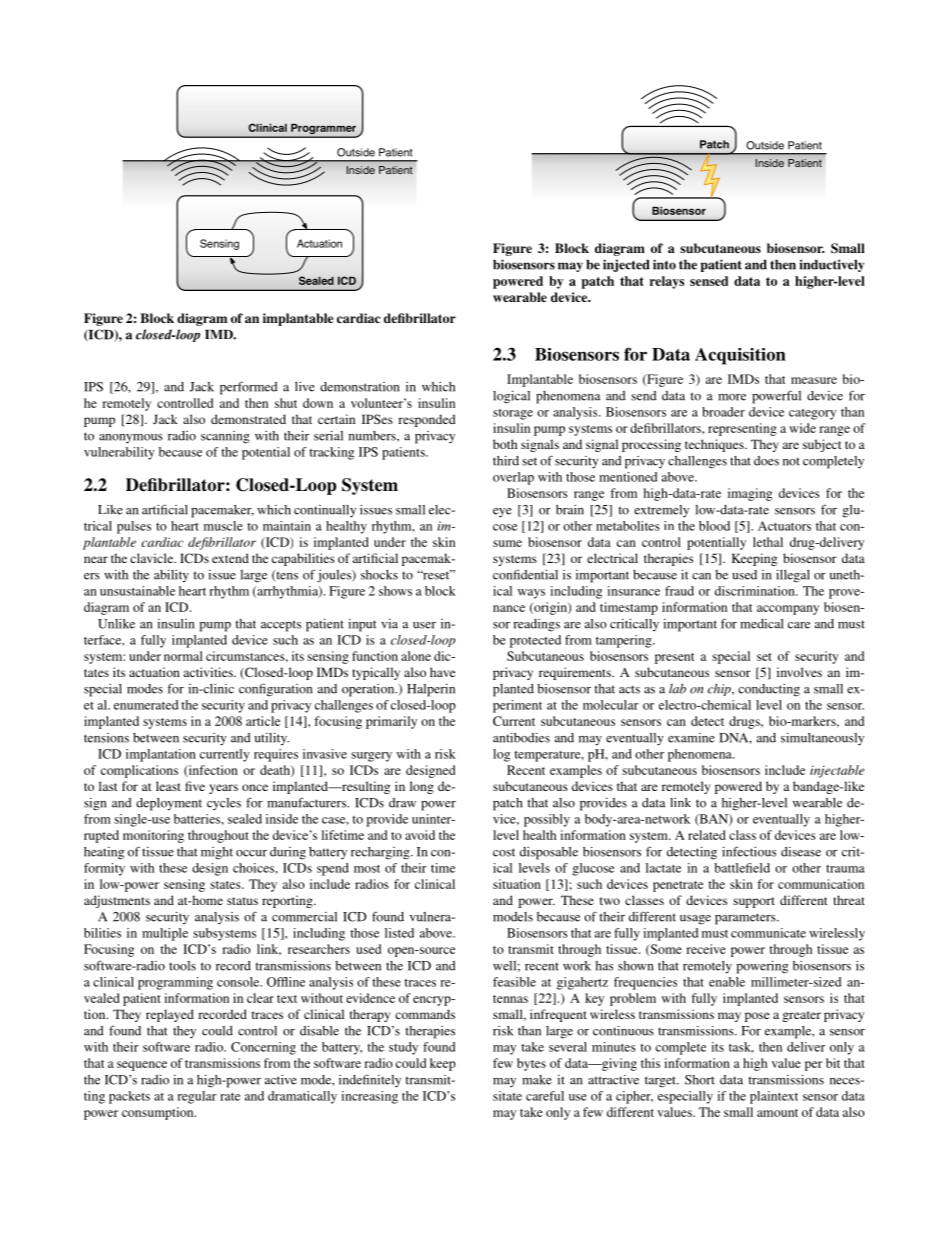 The width and height of the screenshot is (952, 1233). Describe the element at coordinates (720, 690) in the screenshot. I see `chip` at that location.
